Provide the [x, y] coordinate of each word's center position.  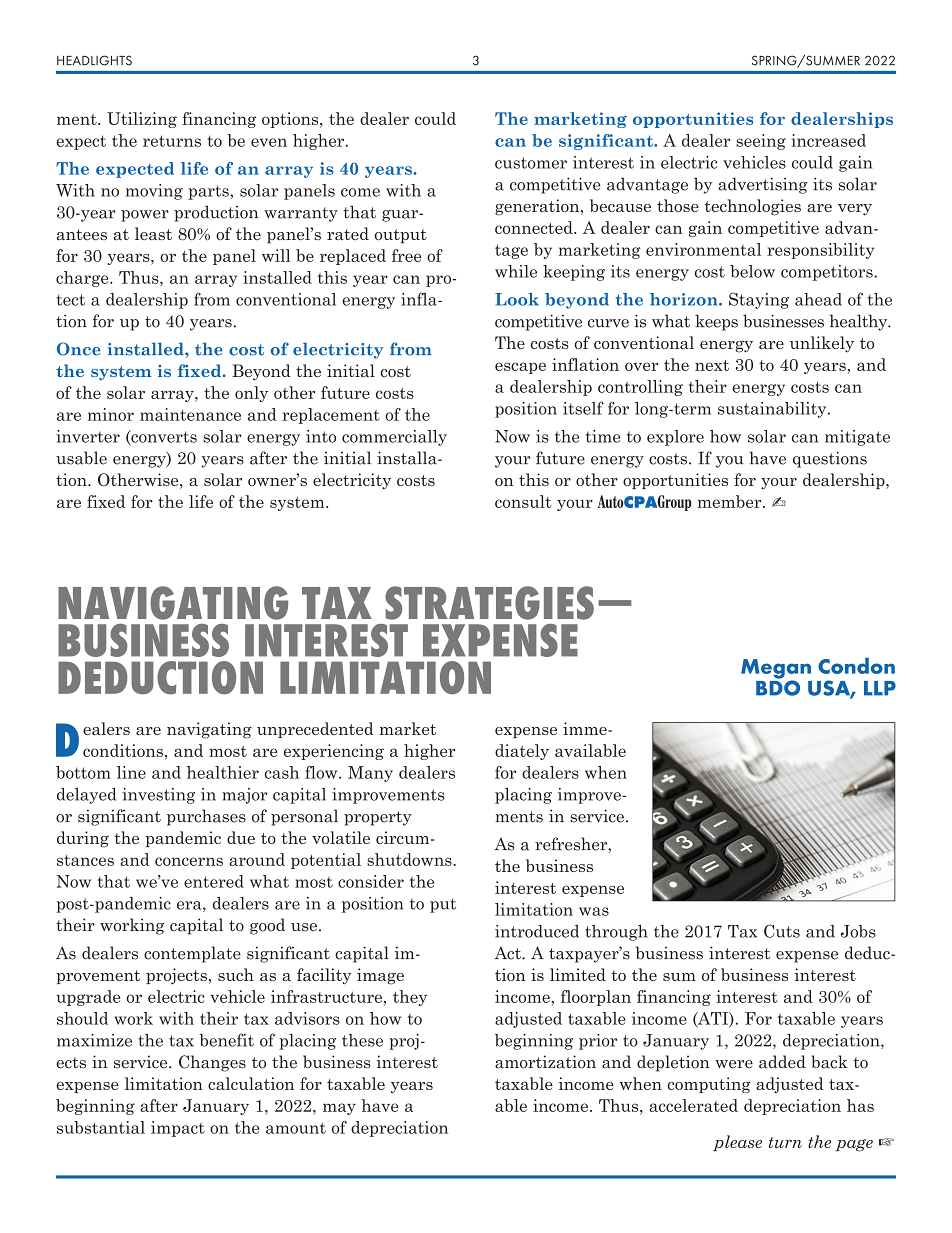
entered [214, 881]
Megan [776, 670]
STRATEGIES [489, 603]
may [339, 1109]
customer [531, 163]
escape [520, 368]
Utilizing [142, 120]
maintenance [190, 414]
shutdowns [410, 859]
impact [178, 1129]
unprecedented [315, 730]
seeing [761, 142]
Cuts [782, 931]
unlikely [822, 344]
